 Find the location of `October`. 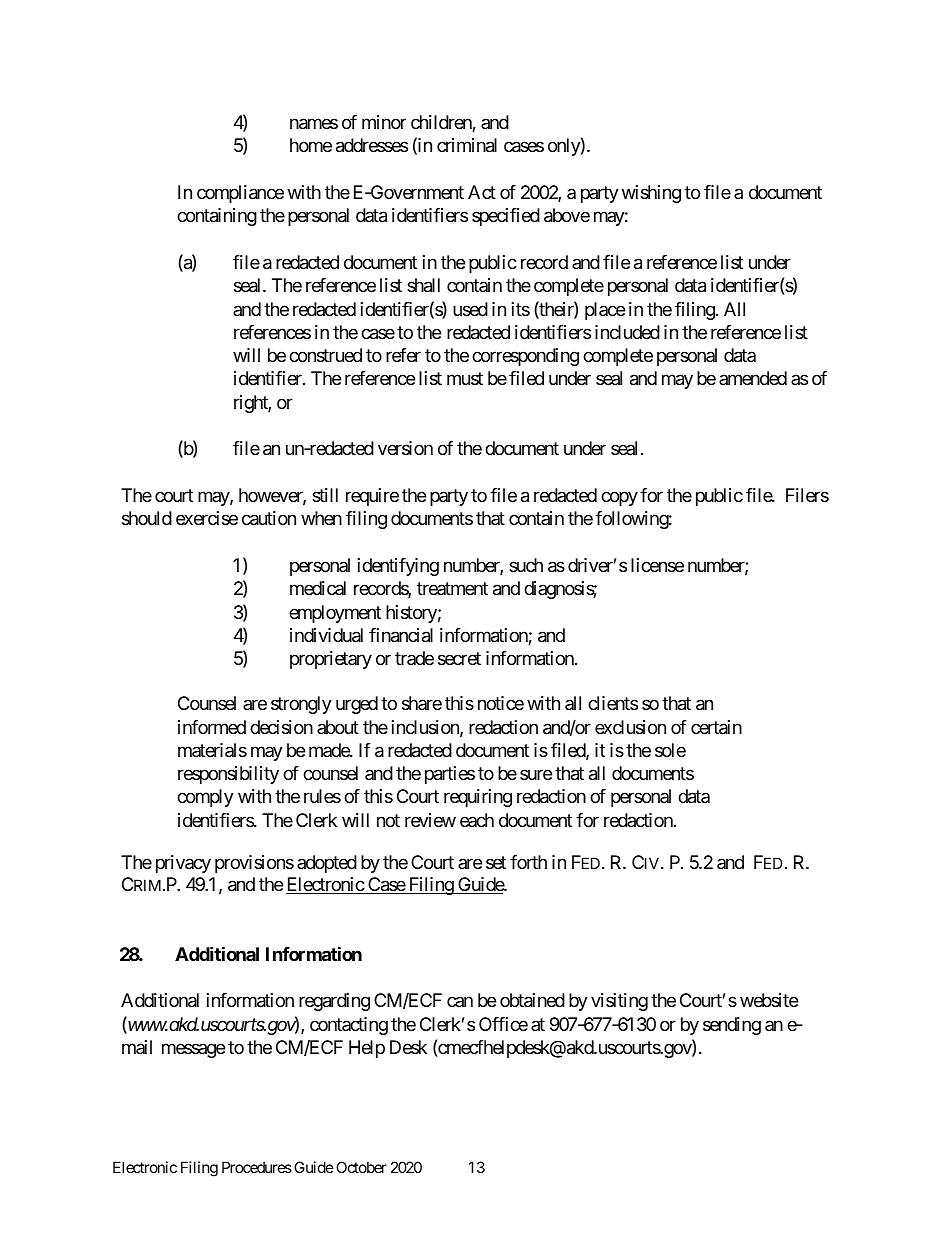

October is located at coordinates (361, 1167).
